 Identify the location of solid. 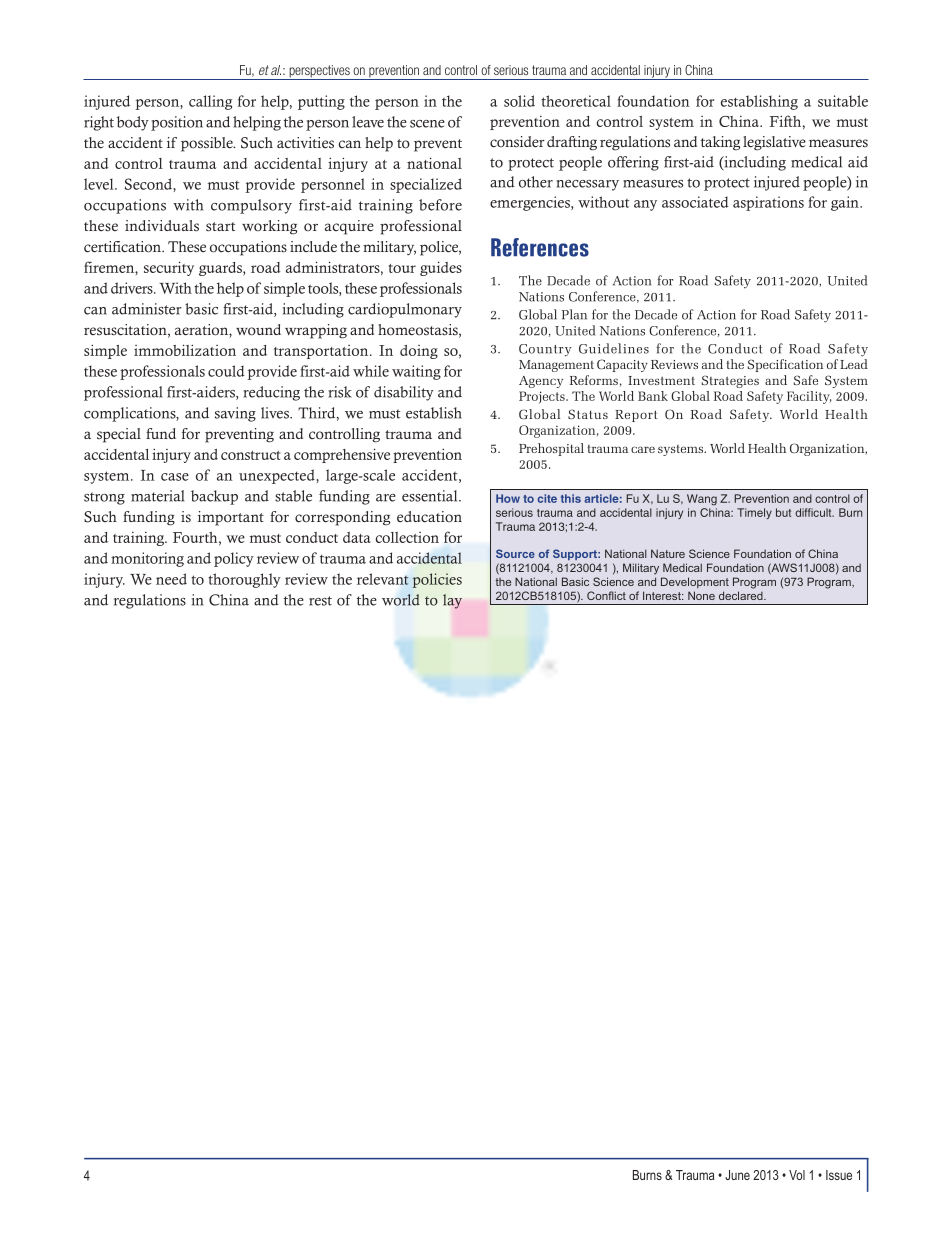
(519, 101).
